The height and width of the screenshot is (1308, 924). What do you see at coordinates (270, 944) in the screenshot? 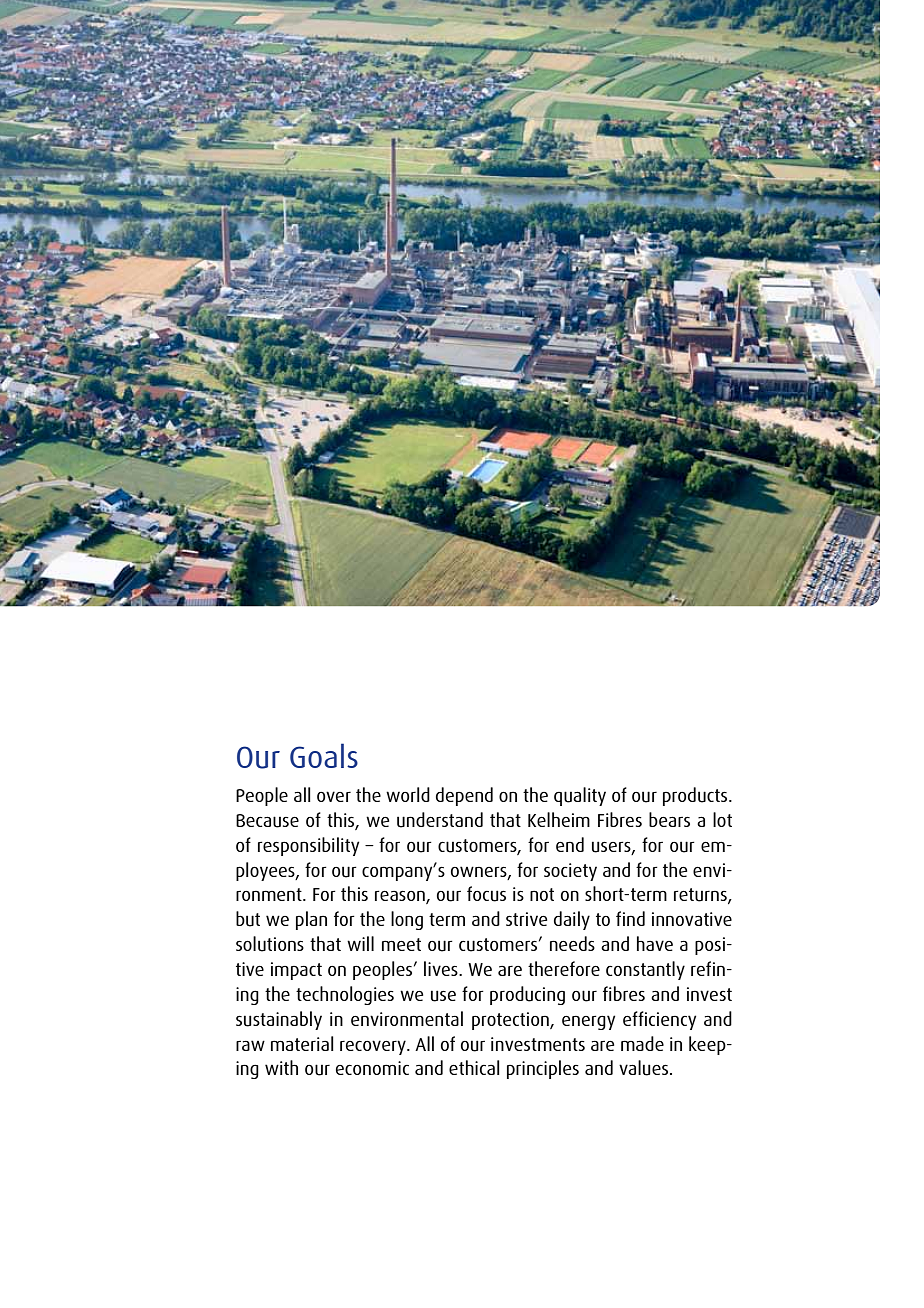
I see `solutions` at bounding box center [270, 944].
